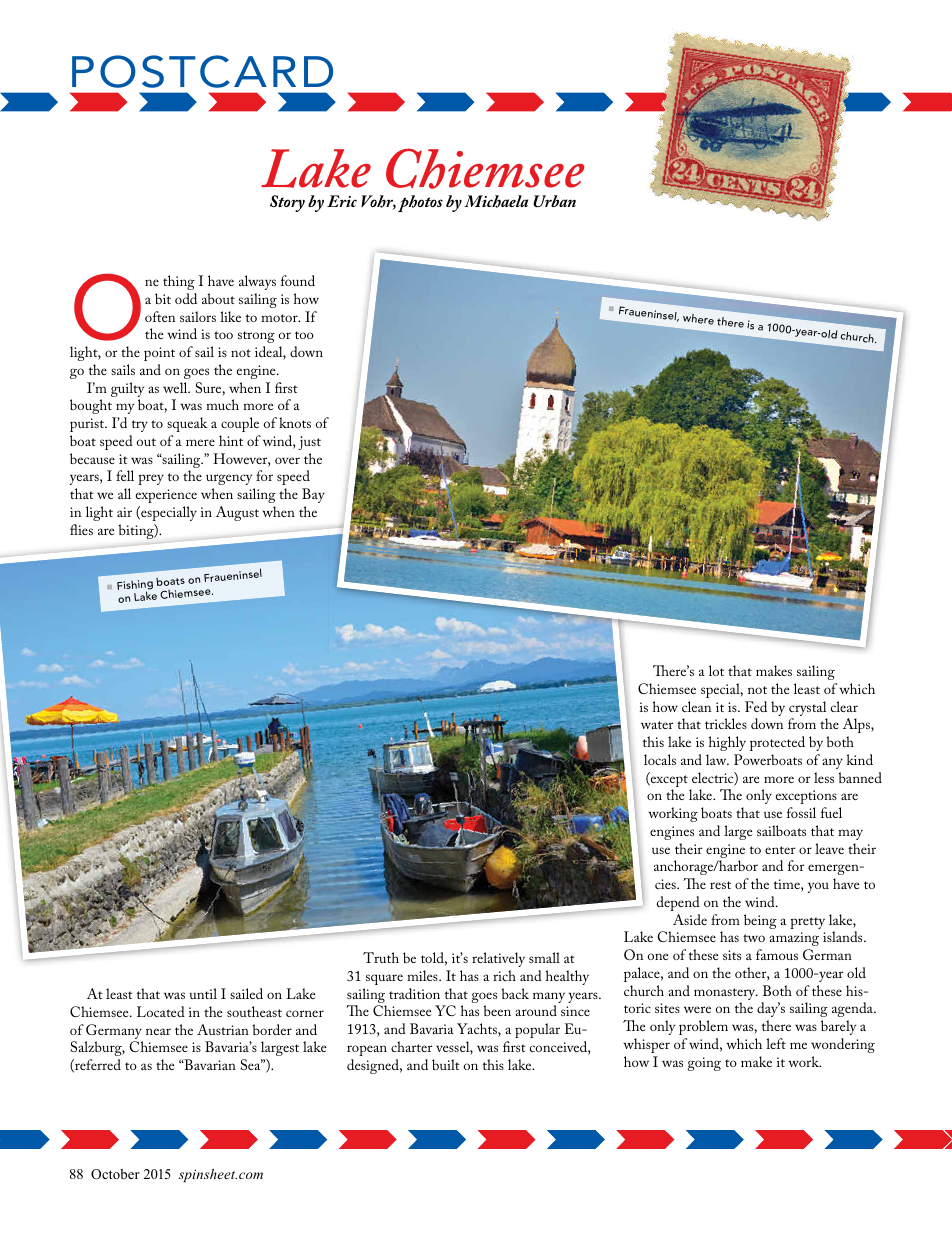  What do you see at coordinates (760, 921) in the screenshot?
I see `being` at bounding box center [760, 921].
